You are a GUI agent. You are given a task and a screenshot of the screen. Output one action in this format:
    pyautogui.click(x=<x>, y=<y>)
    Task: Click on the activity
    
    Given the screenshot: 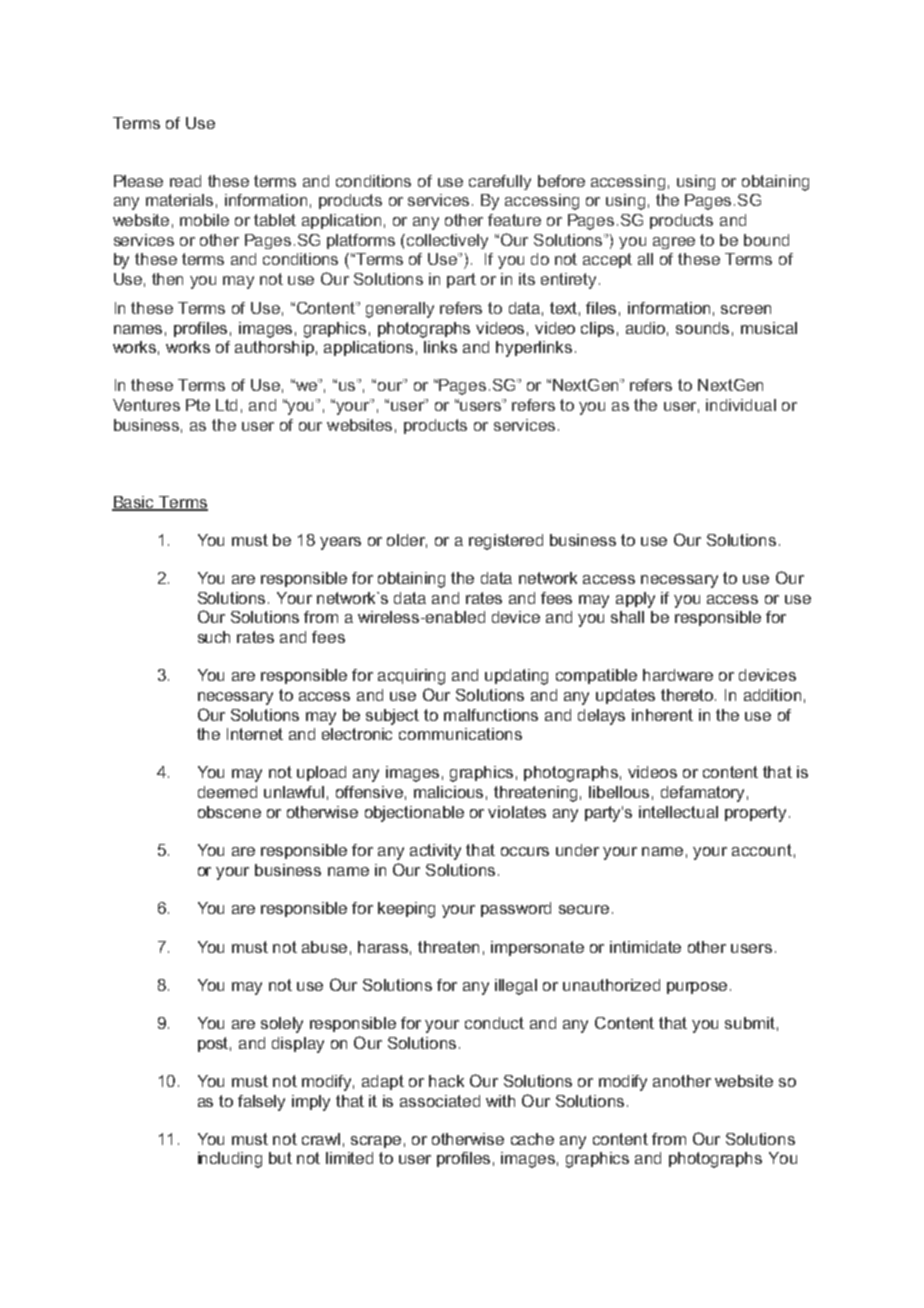 What is the action you would take?
    pyautogui.click(x=435, y=852)
